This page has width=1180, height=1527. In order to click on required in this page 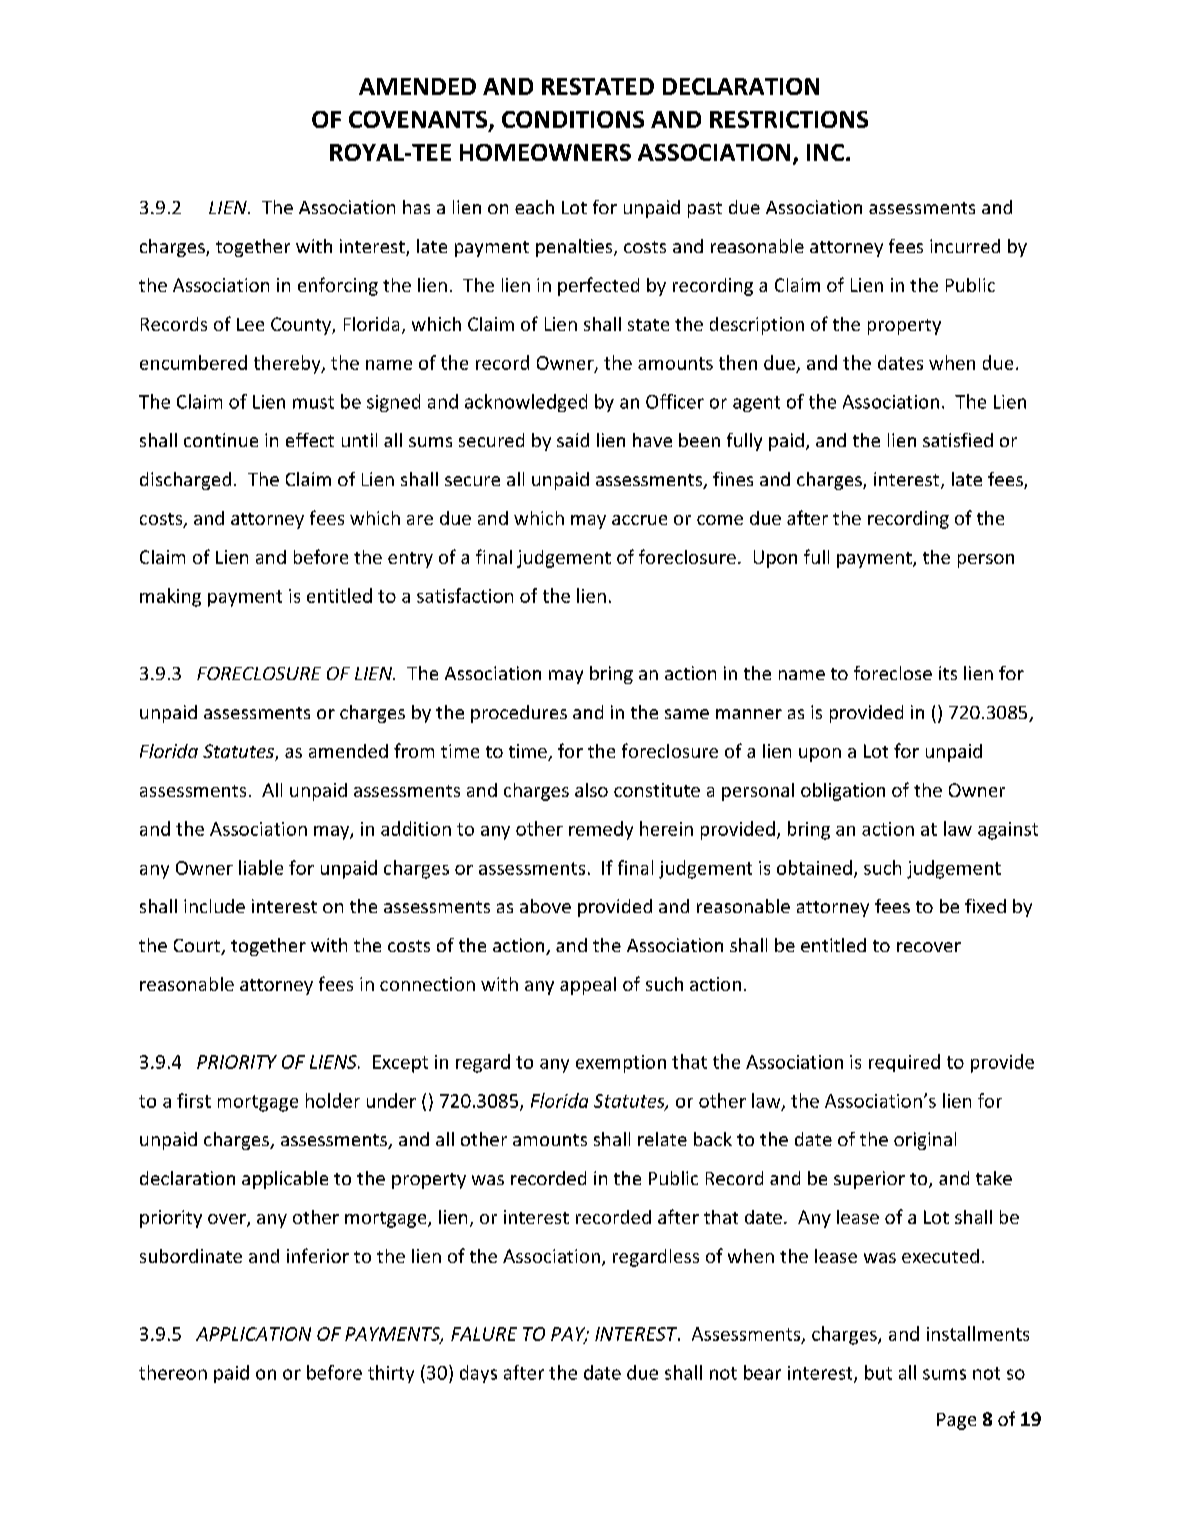, I will do `click(904, 1063)`.
